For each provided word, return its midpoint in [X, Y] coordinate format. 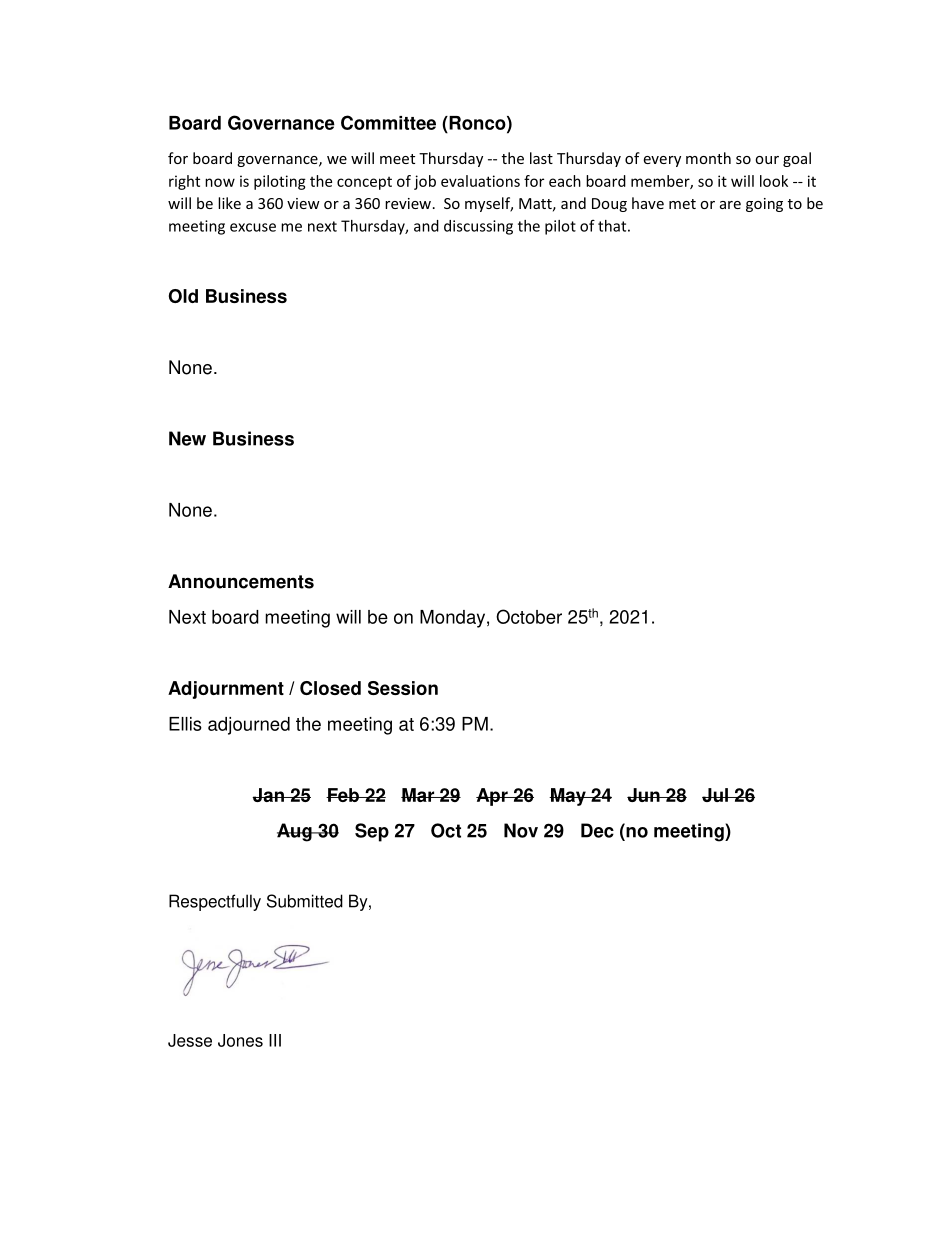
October [529, 616]
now [220, 182]
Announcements [241, 581]
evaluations [480, 181]
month [708, 158]
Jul [716, 795]
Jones [240, 1040]
